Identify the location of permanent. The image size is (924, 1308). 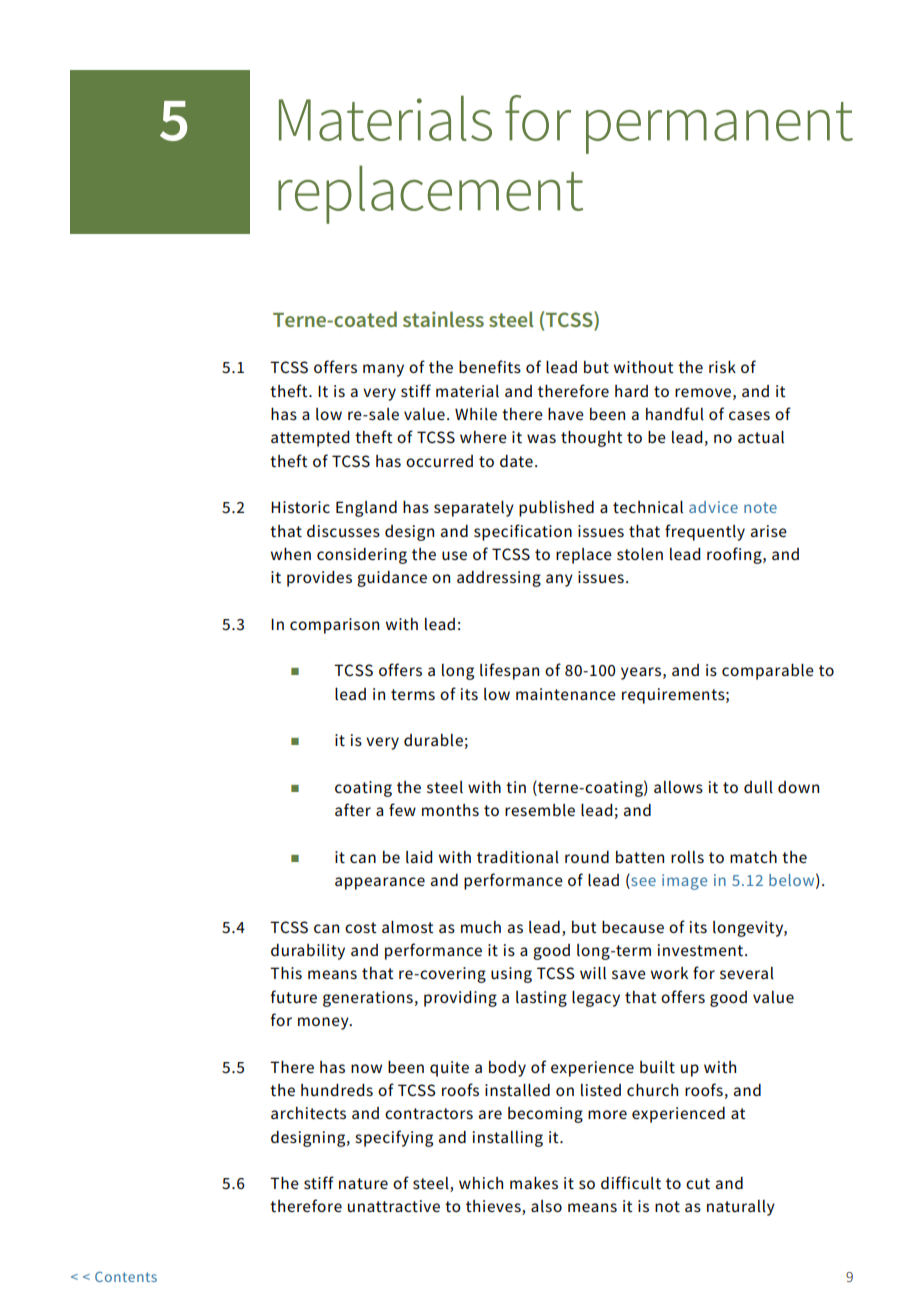
(719, 128).
